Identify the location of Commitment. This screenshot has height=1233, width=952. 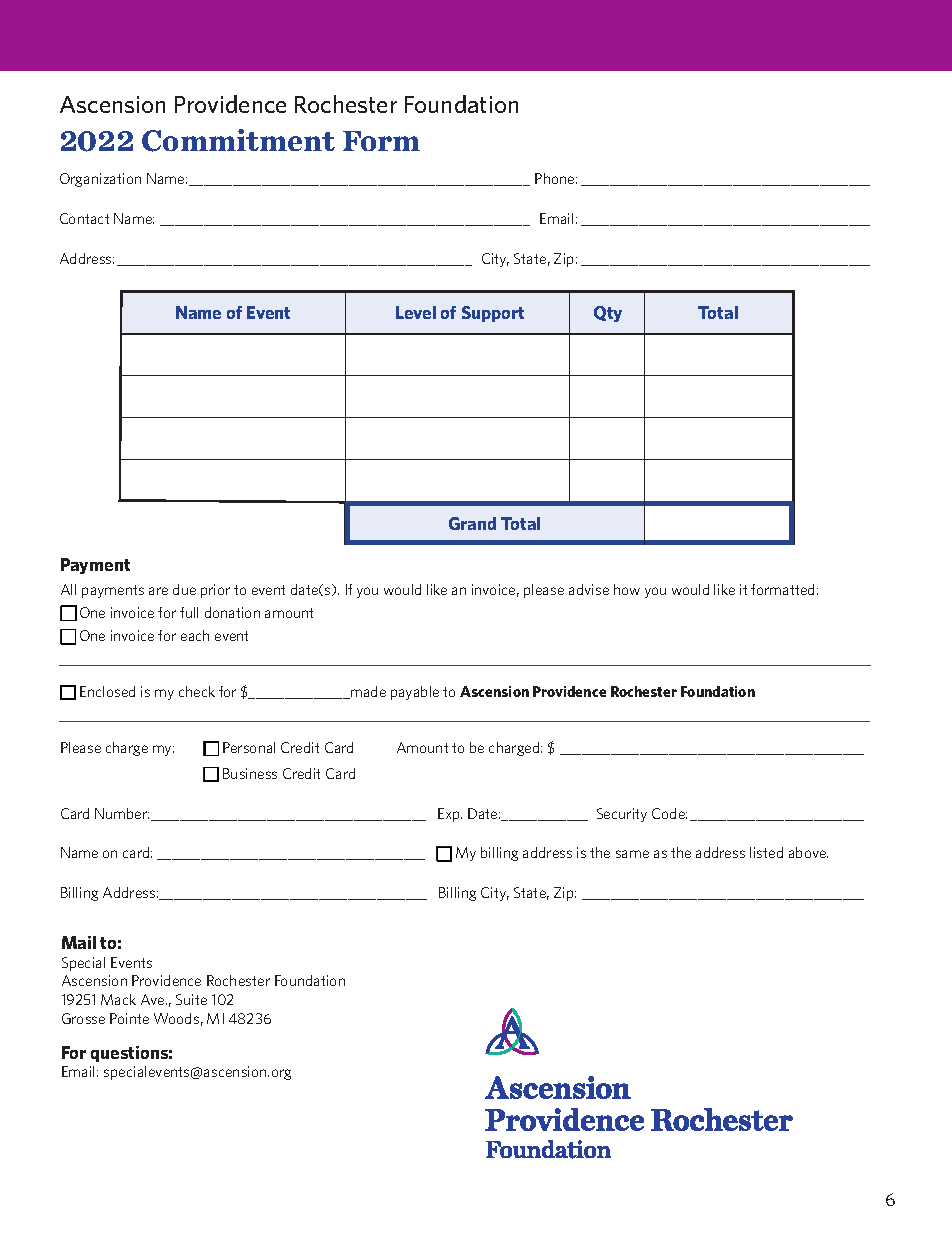
(238, 140).
